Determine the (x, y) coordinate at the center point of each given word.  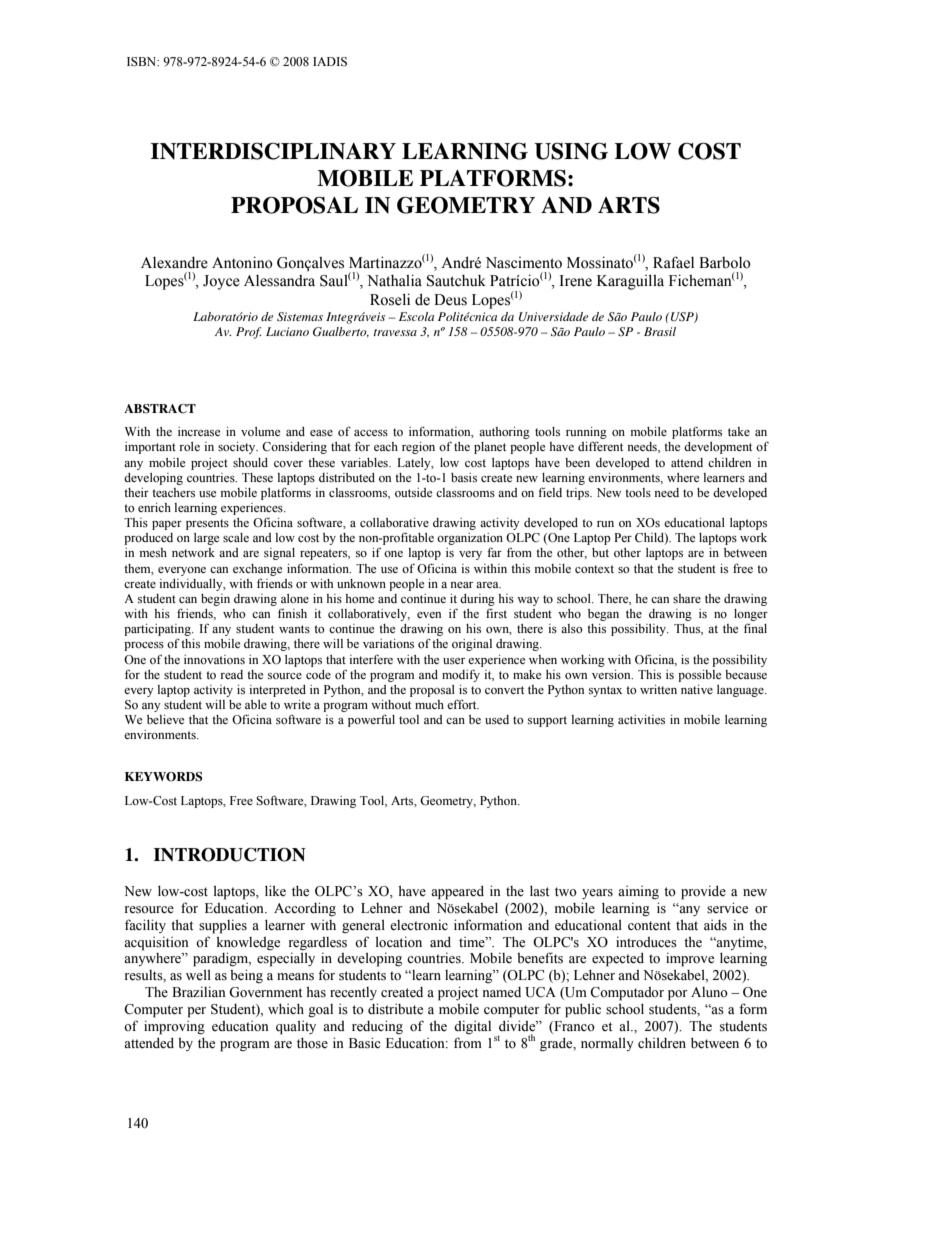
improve (690, 959)
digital (472, 1027)
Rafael (673, 262)
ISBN (143, 62)
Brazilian (199, 991)
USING (571, 151)
